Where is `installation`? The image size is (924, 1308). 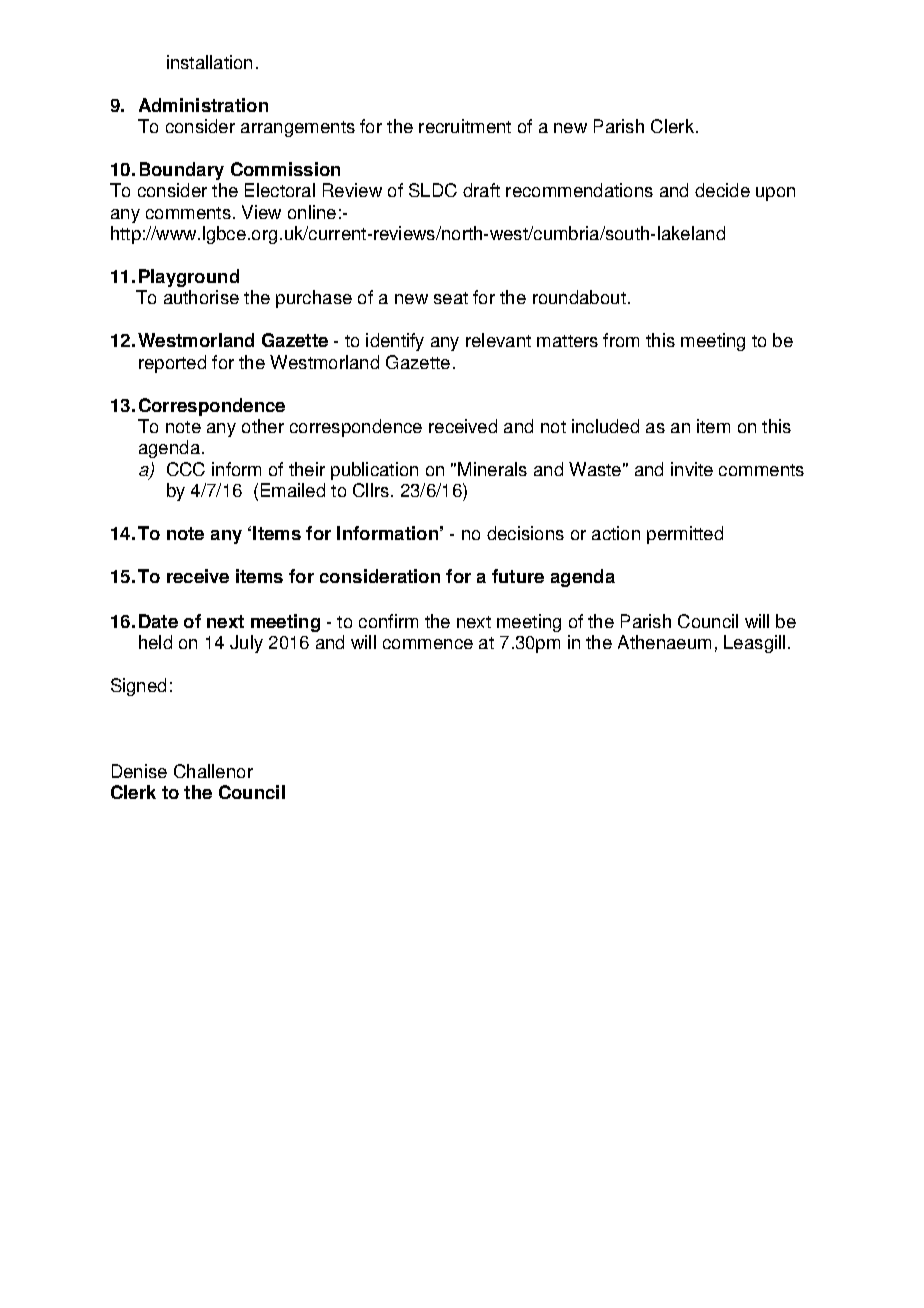 installation is located at coordinates (209, 62).
